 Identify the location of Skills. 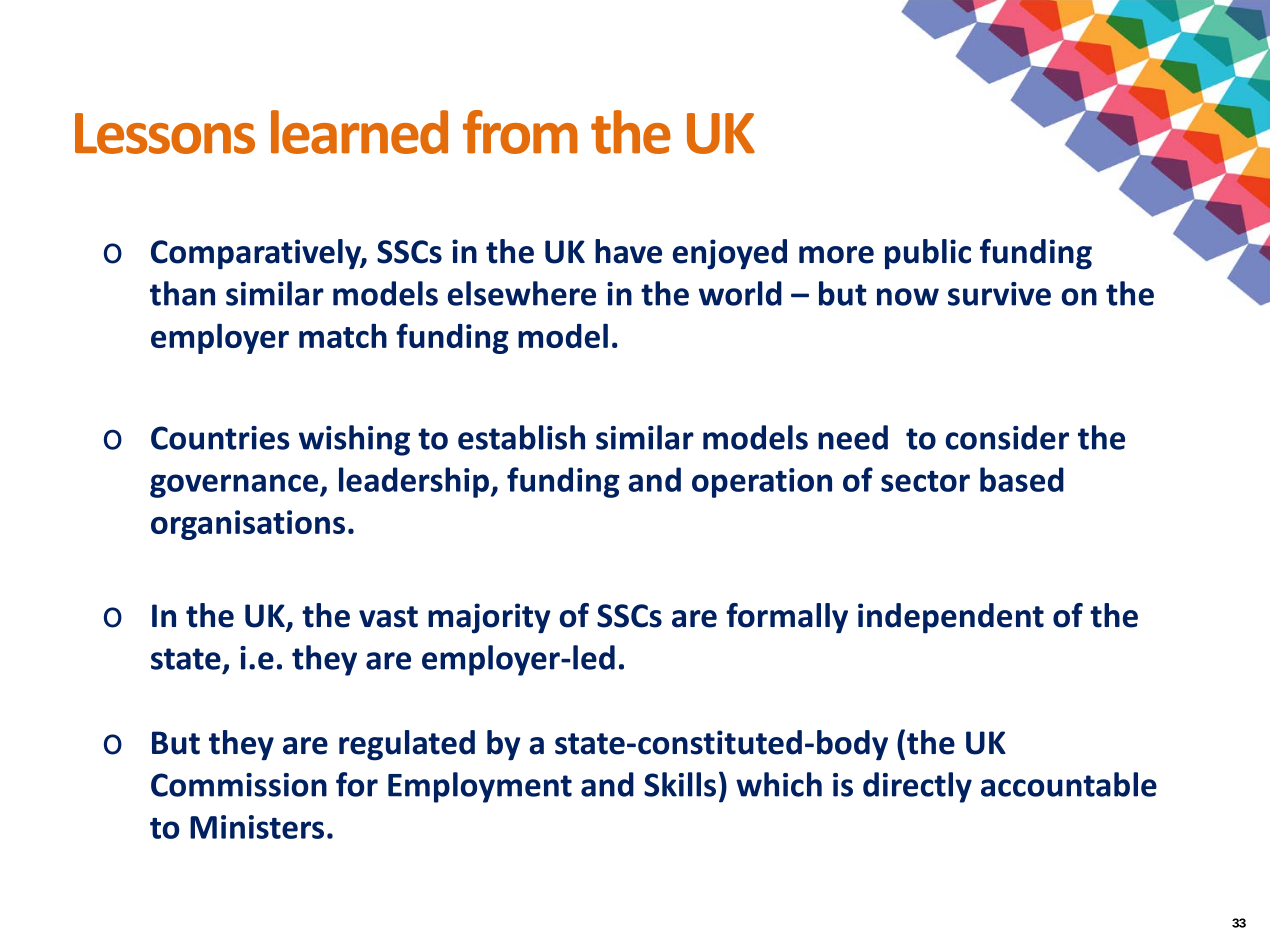
(680, 784).
